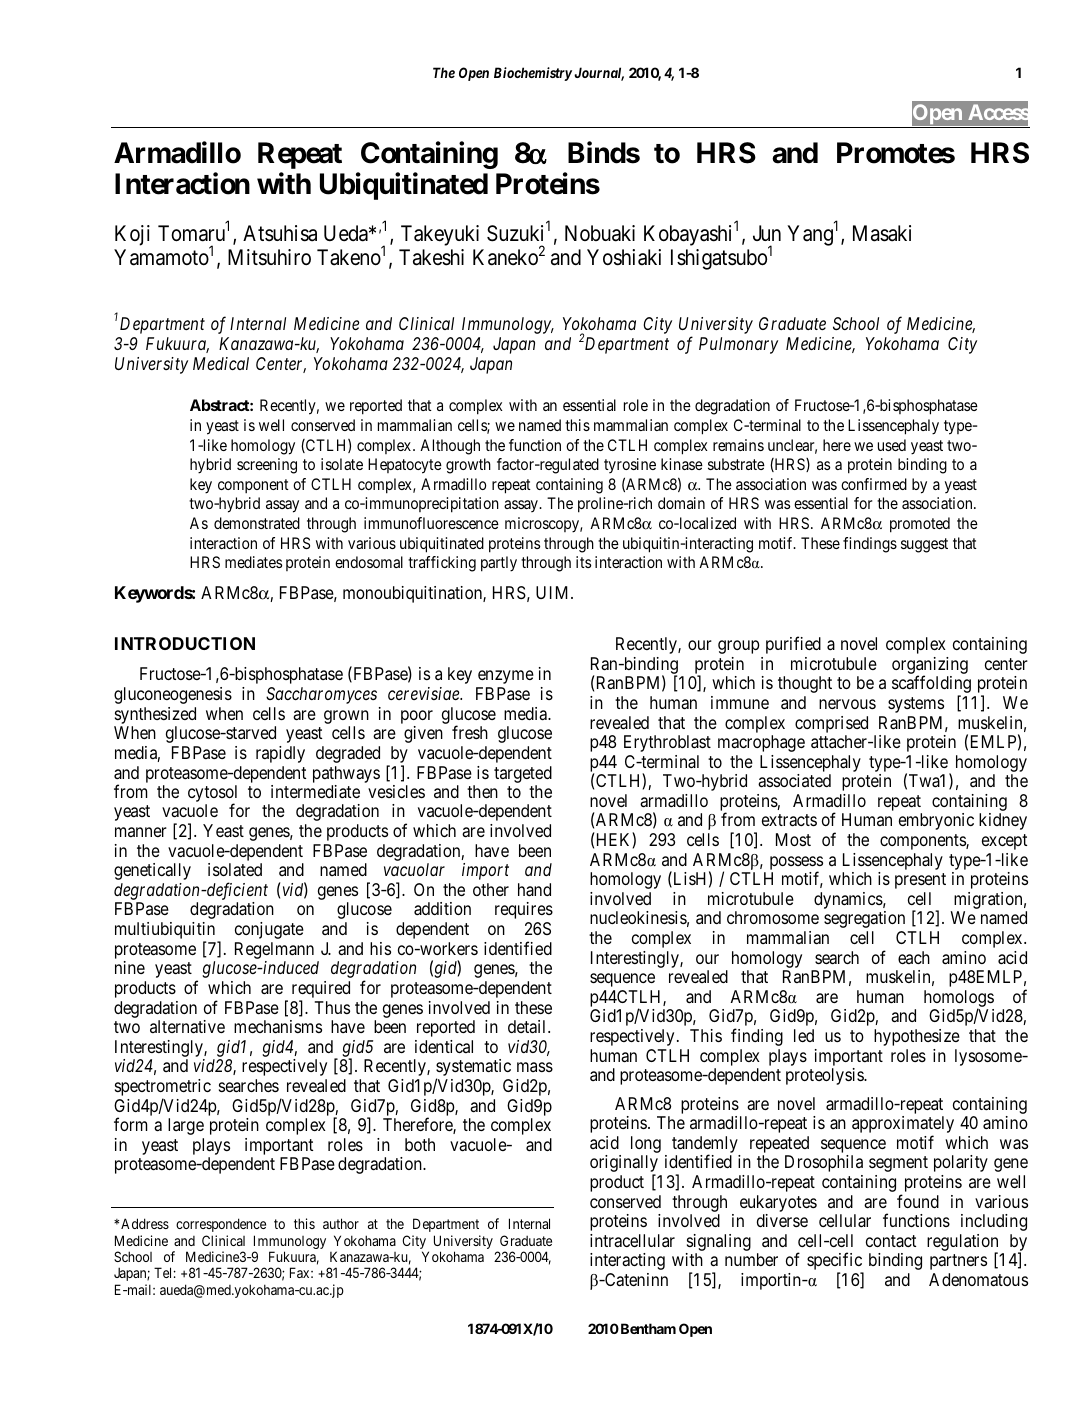  I want to click on enzyme, so click(506, 677).
